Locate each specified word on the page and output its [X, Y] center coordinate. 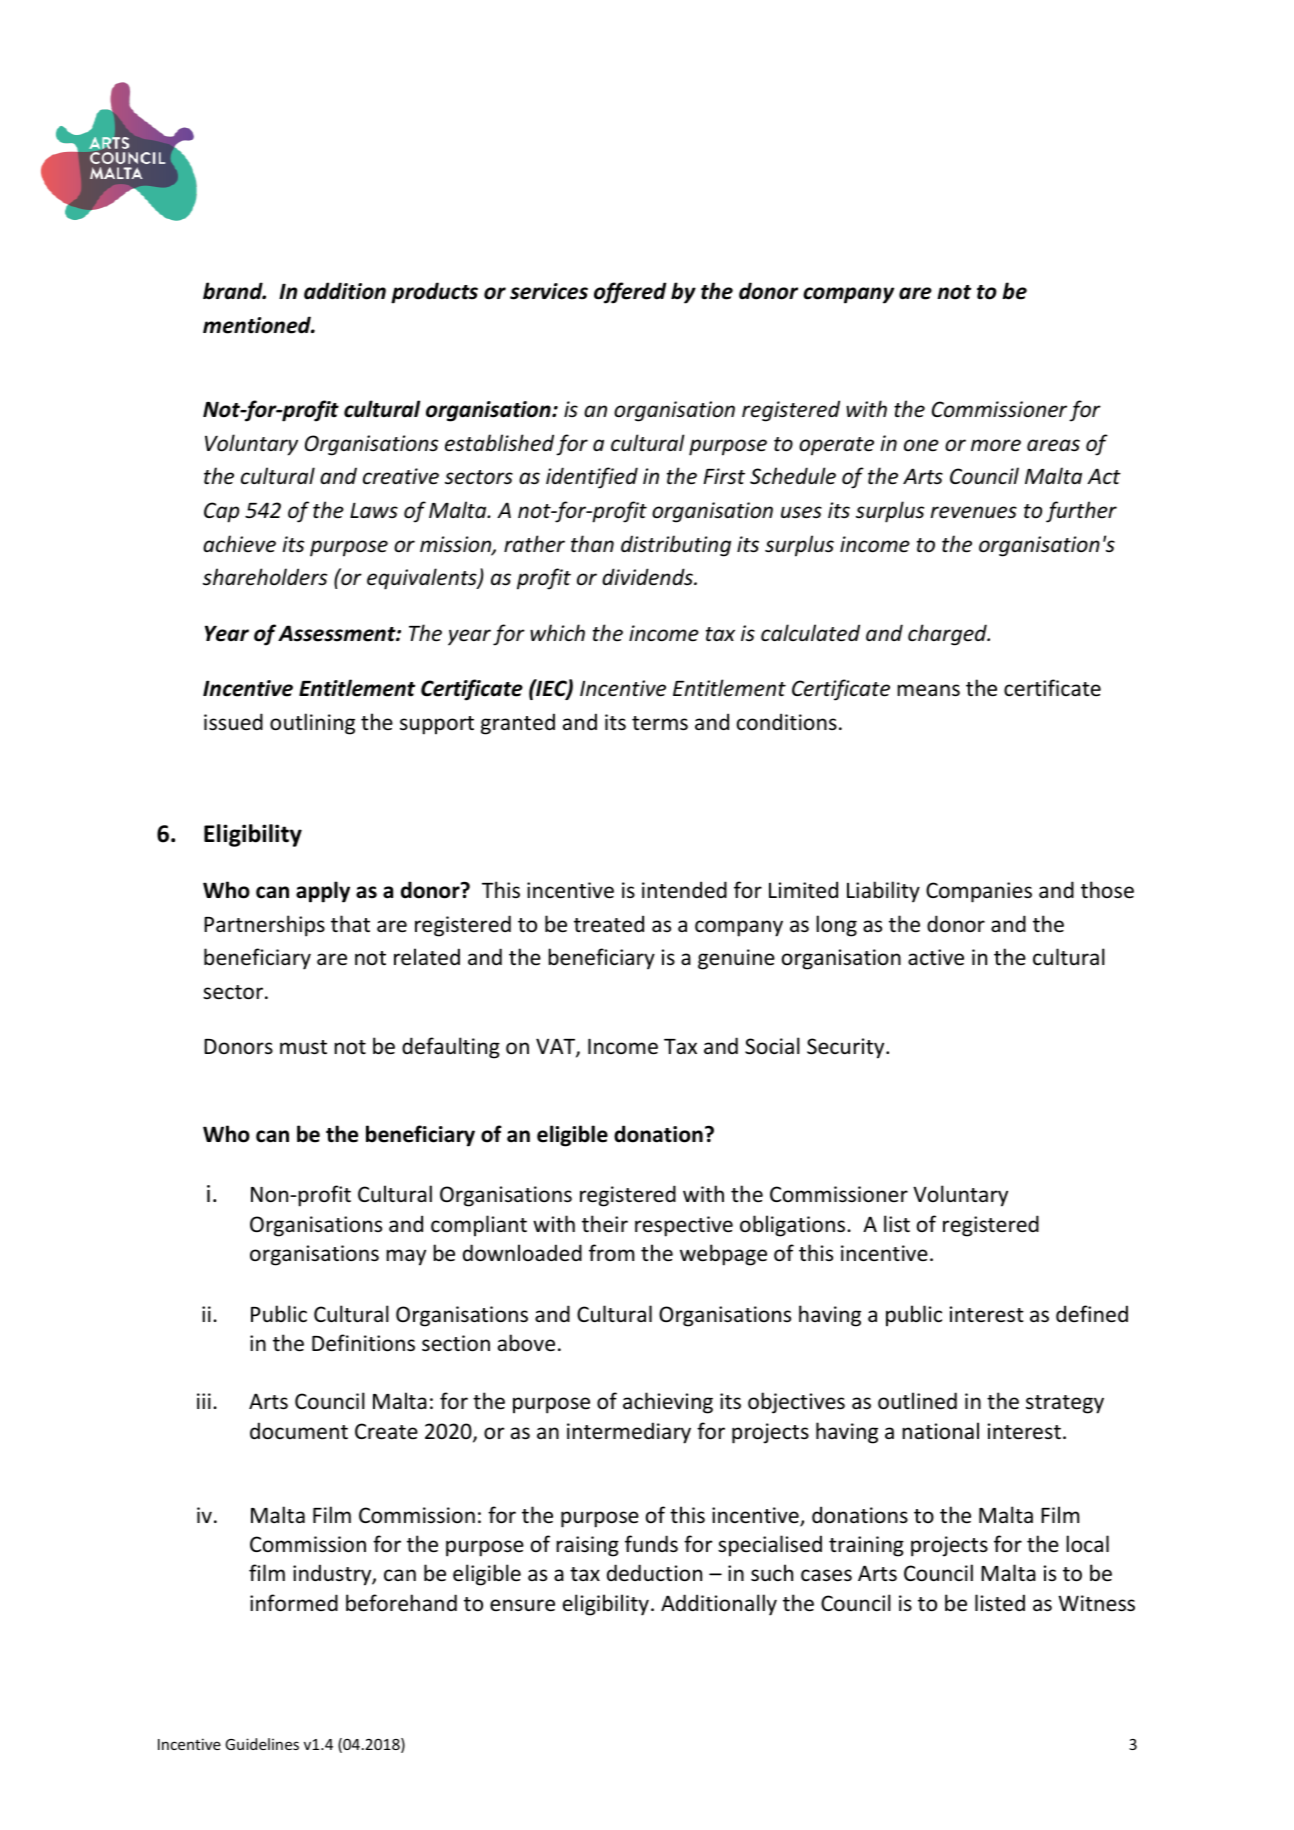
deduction [654, 1573]
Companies [979, 892]
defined [1092, 1314]
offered [630, 293]
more [996, 445]
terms [660, 723]
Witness [1096, 1603]
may [406, 1257]
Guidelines [262, 1744]
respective [684, 1226]
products [434, 293]
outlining [312, 724]
